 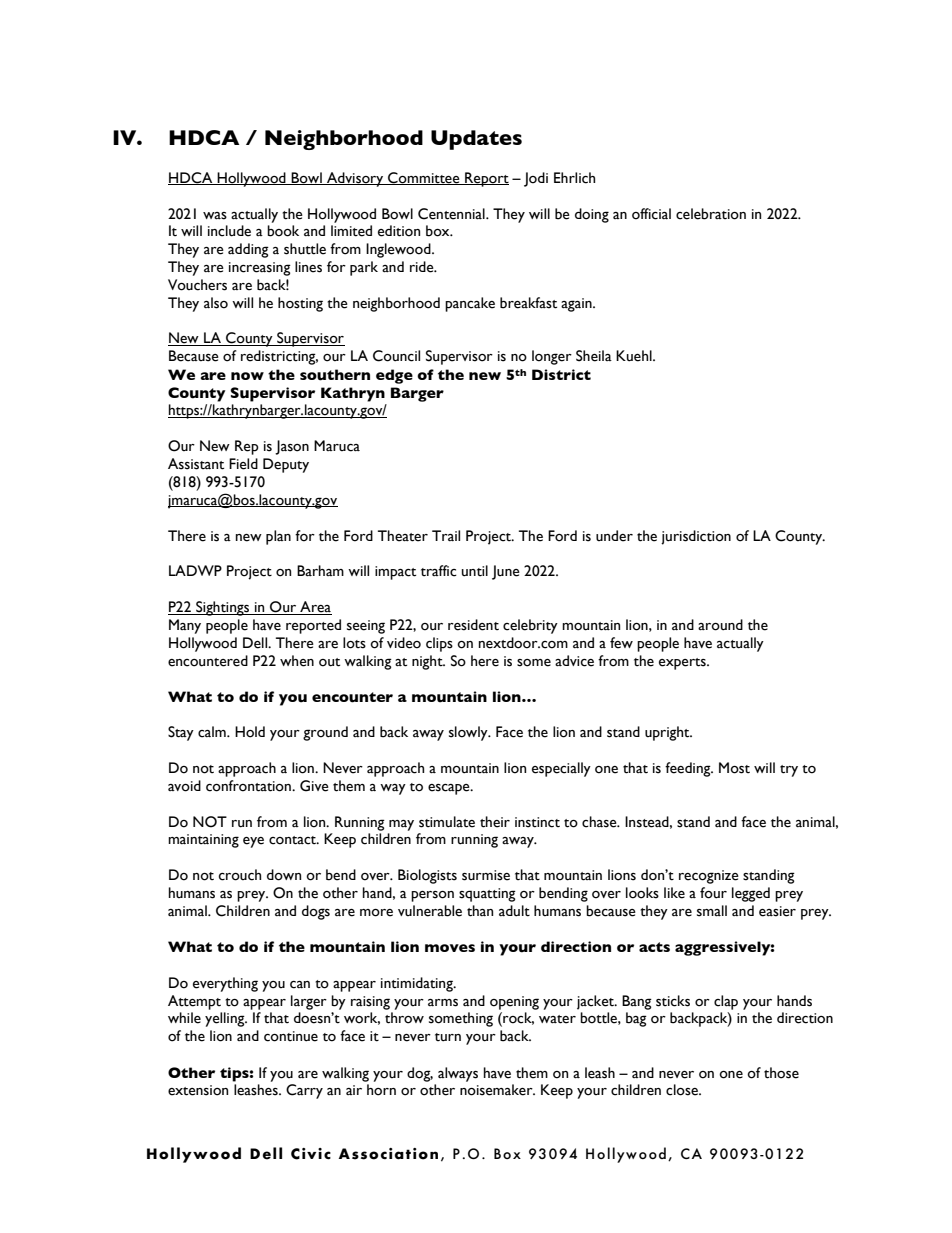 What do you see at coordinates (304, 1091) in the screenshot?
I see `Carry` at bounding box center [304, 1091].
